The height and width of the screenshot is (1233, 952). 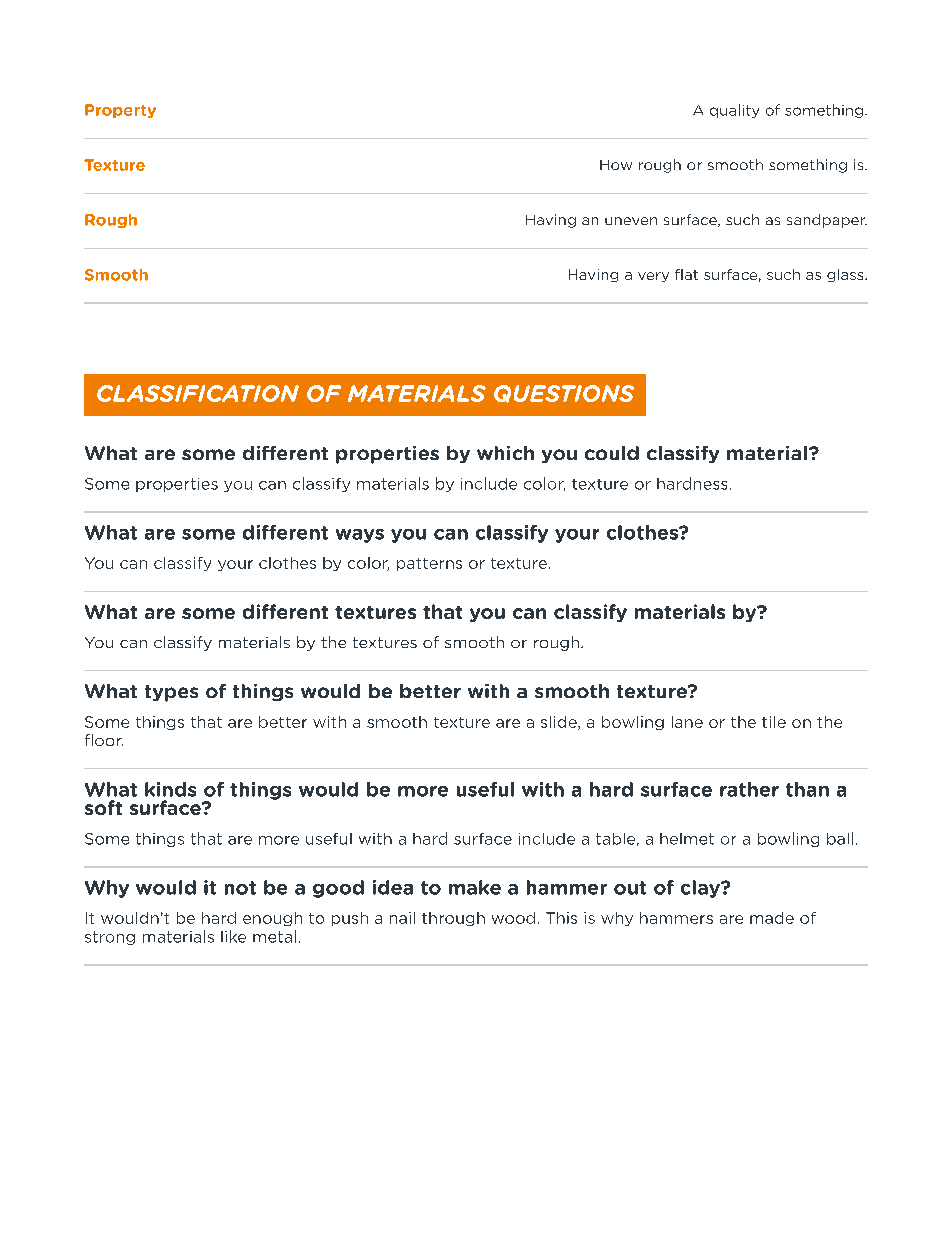 What do you see at coordinates (774, 722) in the screenshot?
I see `tile` at bounding box center [774, 722].
